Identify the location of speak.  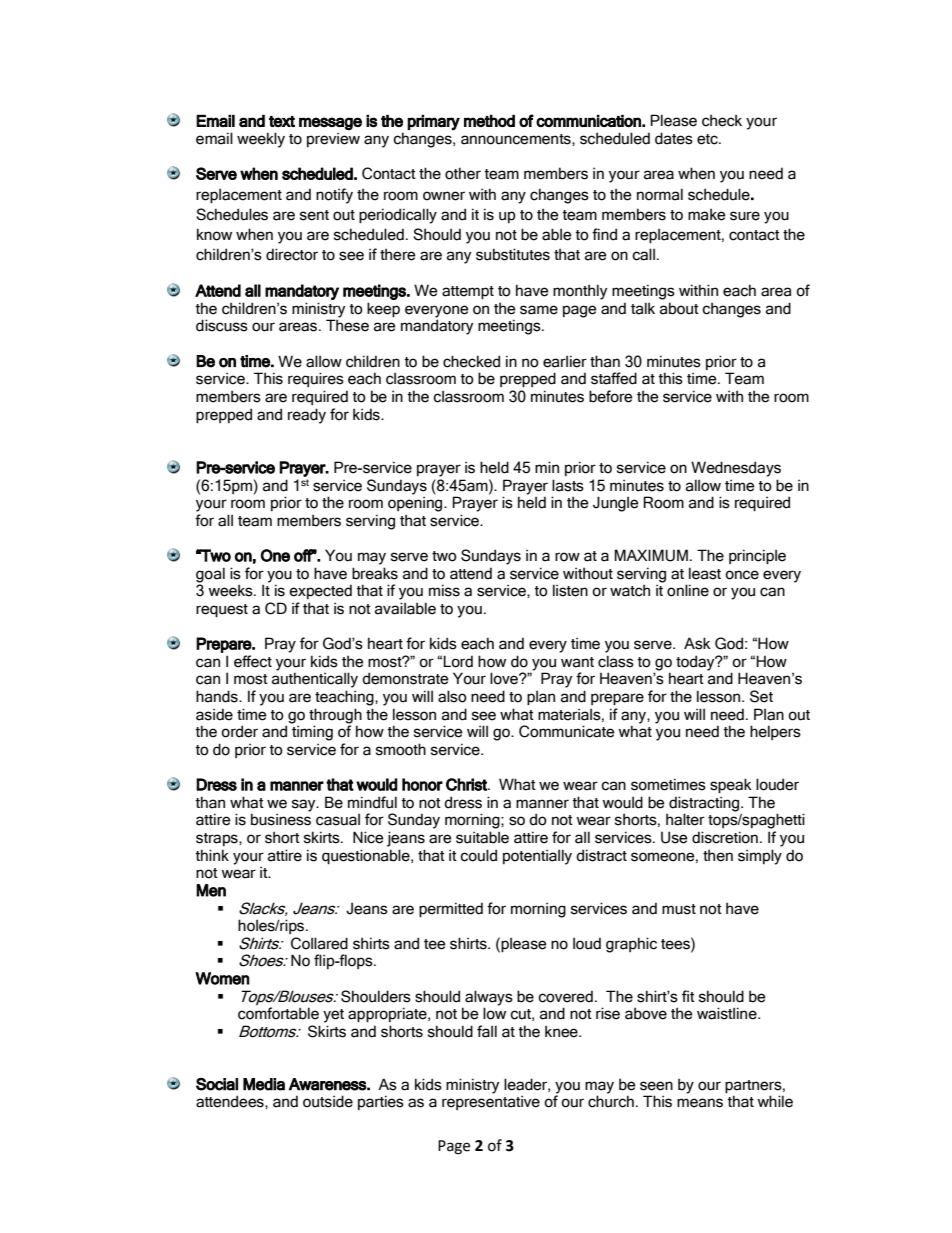
(731, 785).
